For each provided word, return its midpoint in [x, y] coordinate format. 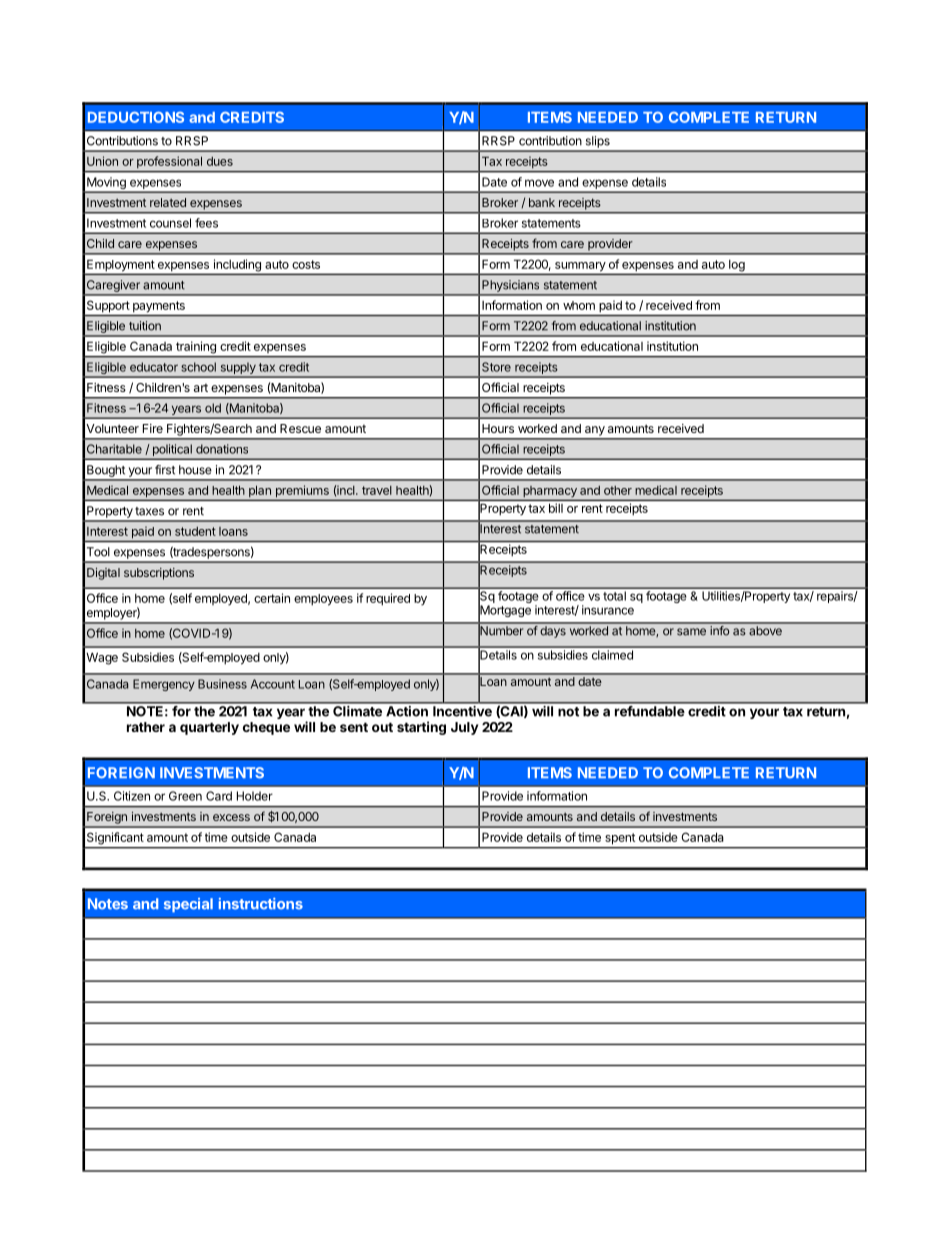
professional [169, 162]
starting [421, 728]
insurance [608, 610]
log [737, 266]
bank [542, 202]
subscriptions [159, 574]
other [618, 490]
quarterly [209, 728]
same [691, 632]
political [172, 451]
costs [306, 264]
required [388, 599]
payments [159, 306]
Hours [498, 428]
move [539, 183]
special [188, 905]
